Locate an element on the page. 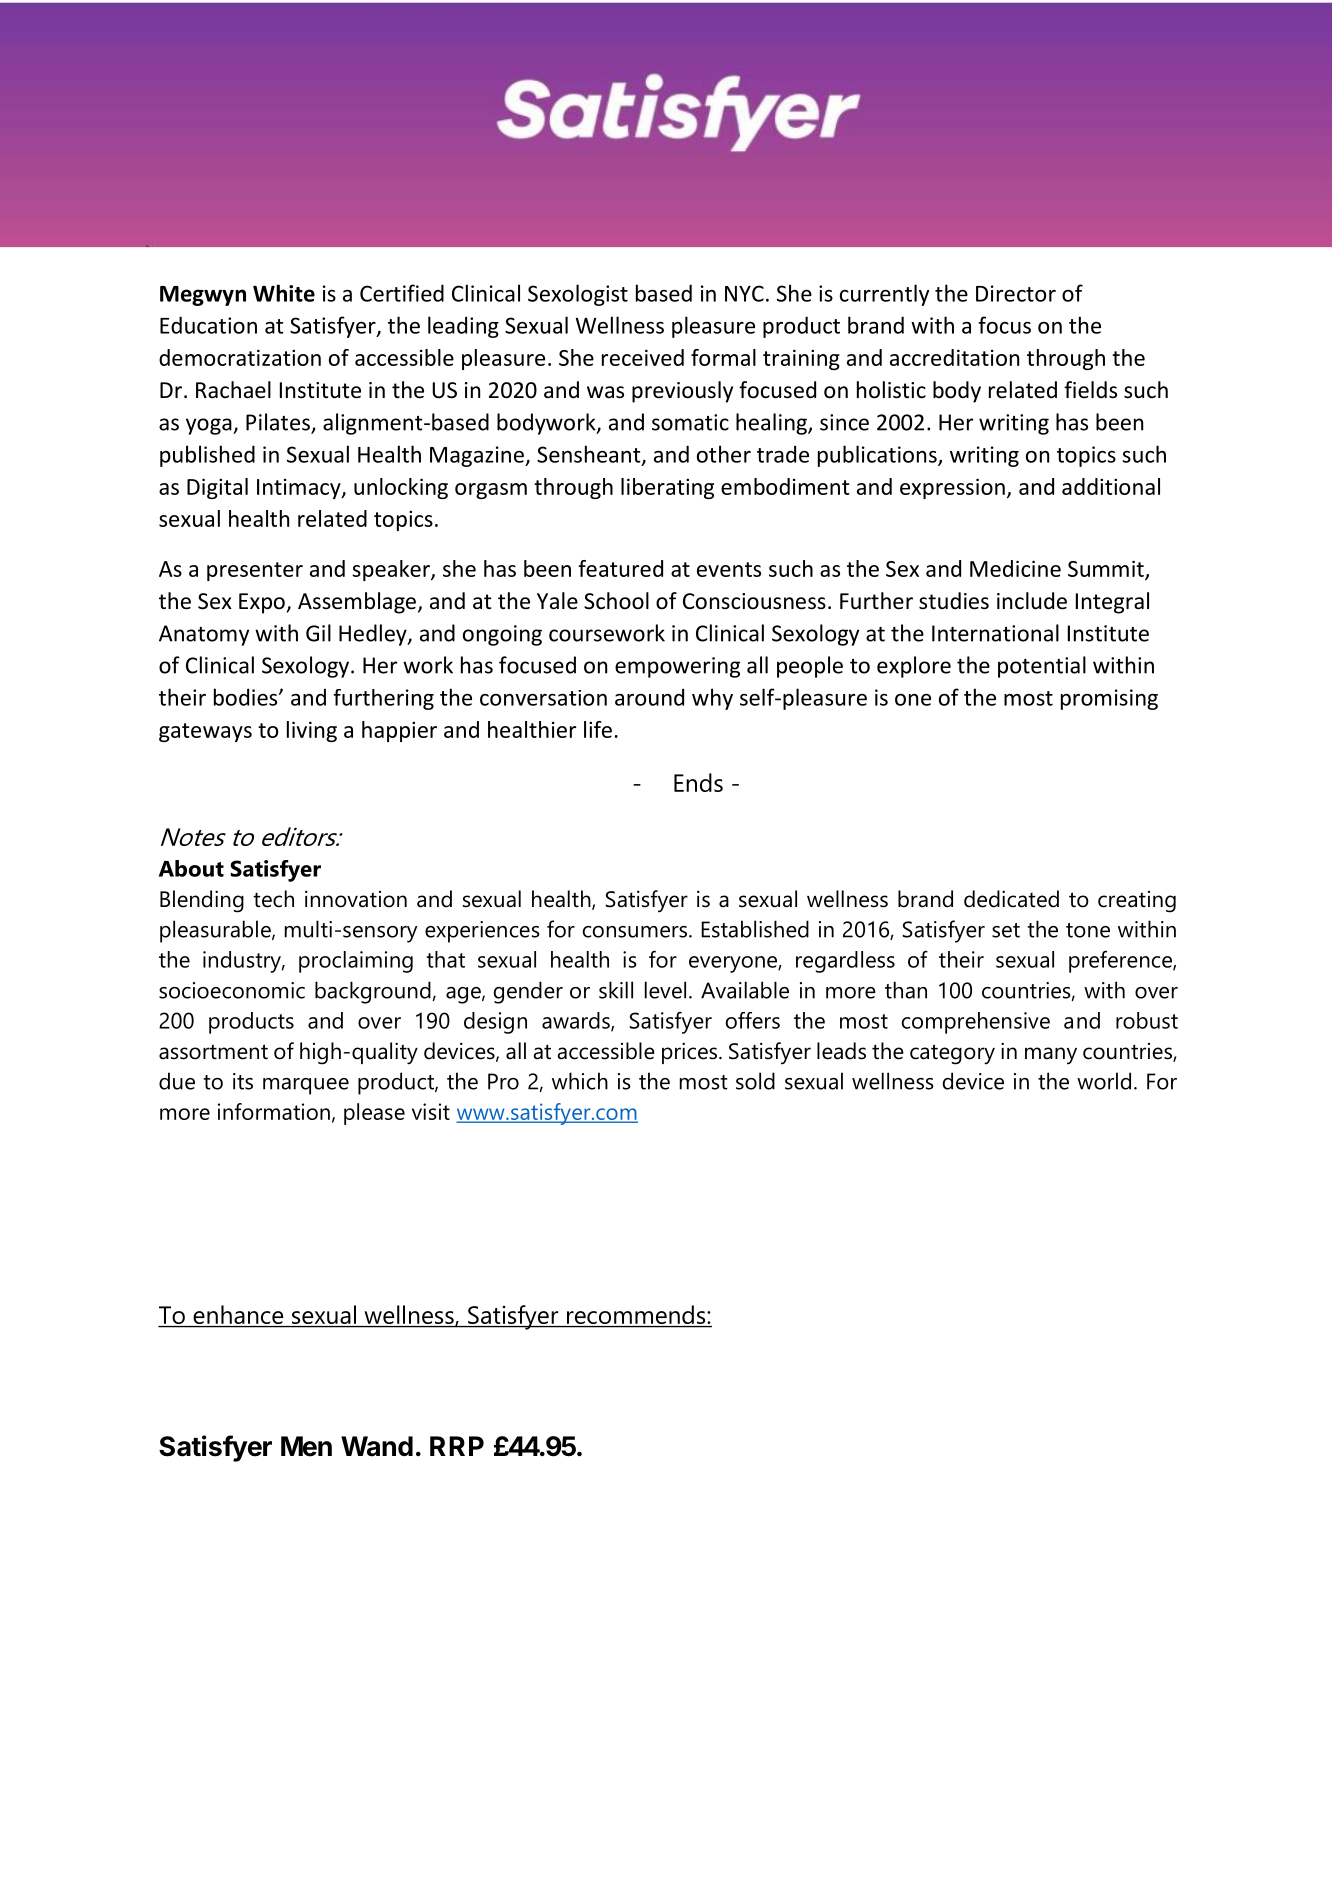 This image has height=1884, width=1332. RRP is located at coordinates (457, 1446).
